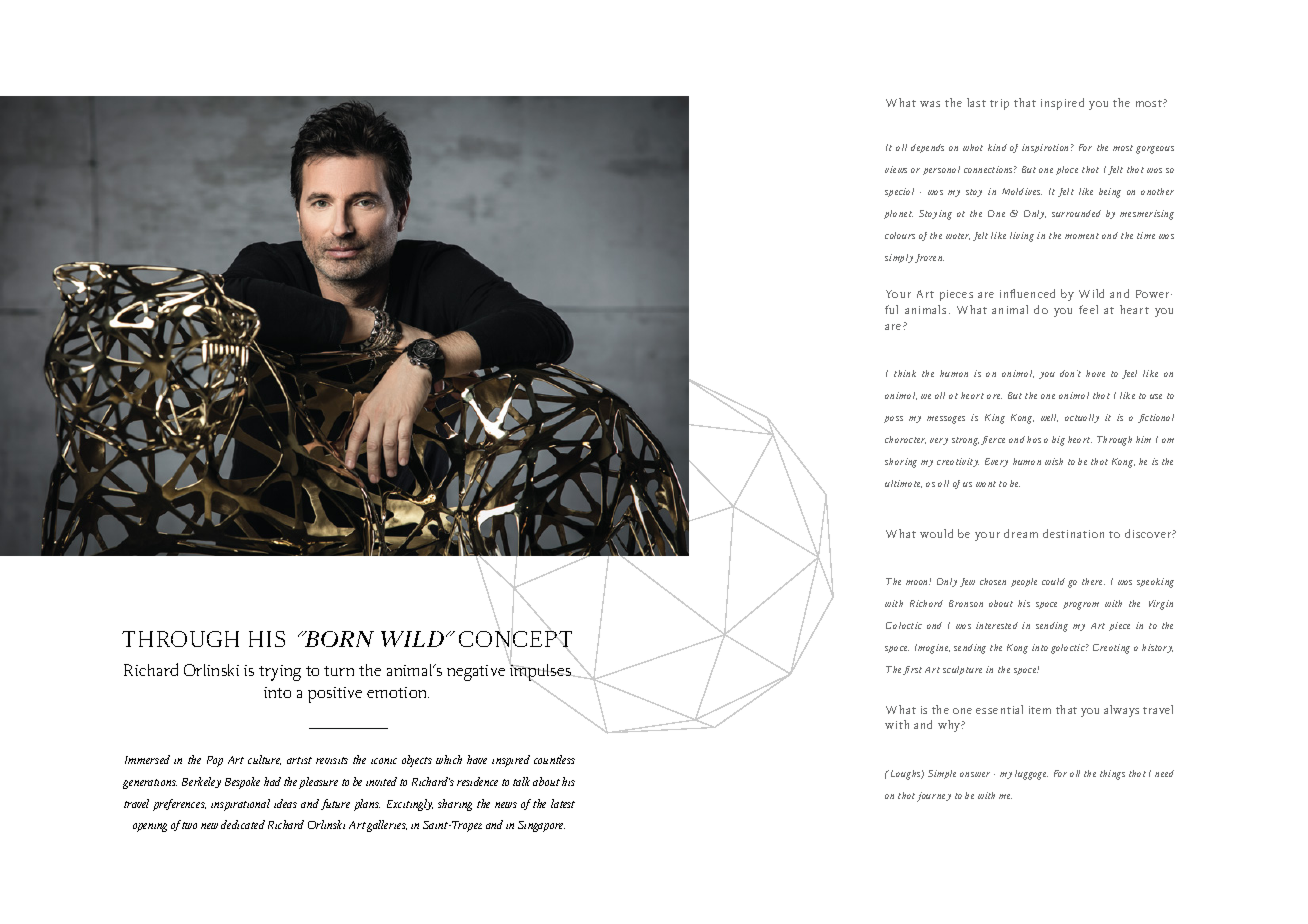 This screenshot has width=1308, height=924. What do you see at coordinates (999, 104) in the screenshot?
I see `trip` at bounding box center [999, 104].
